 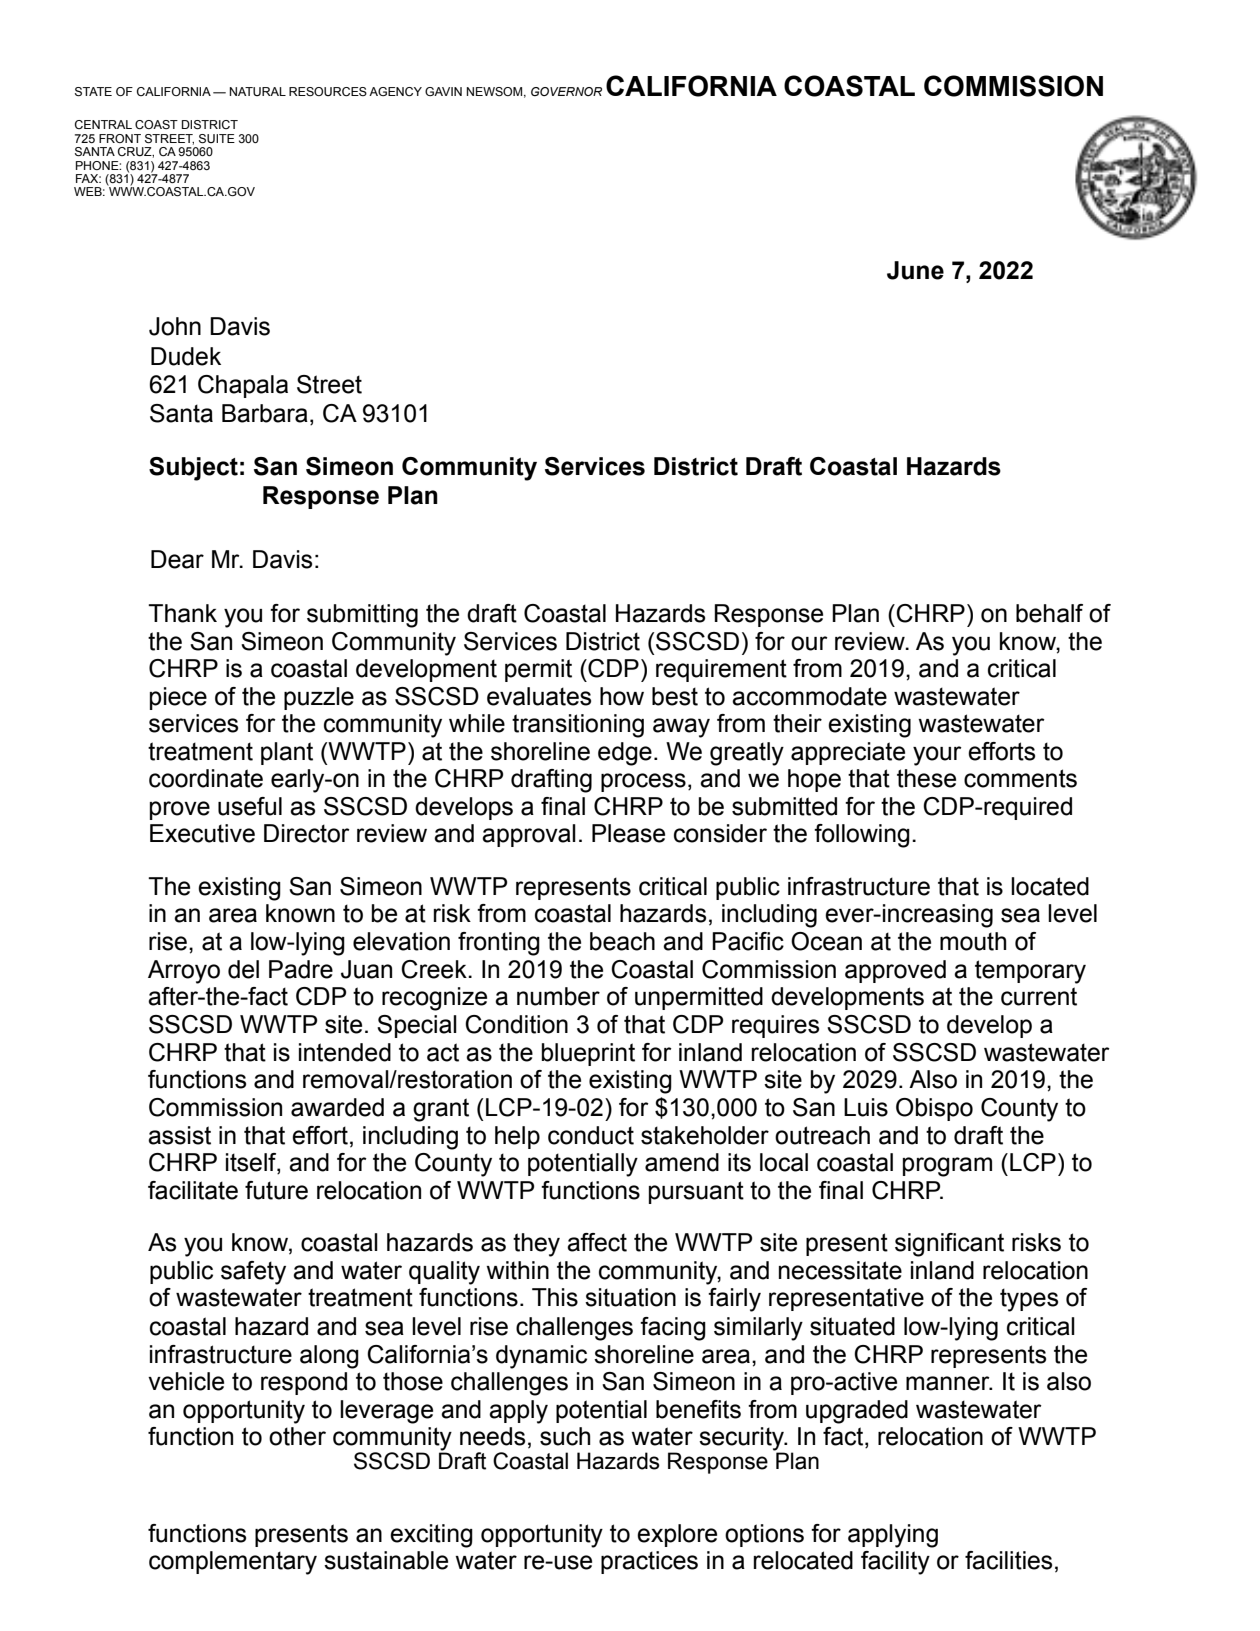 I want to click on complementary, so click(x=233, y=1563).
